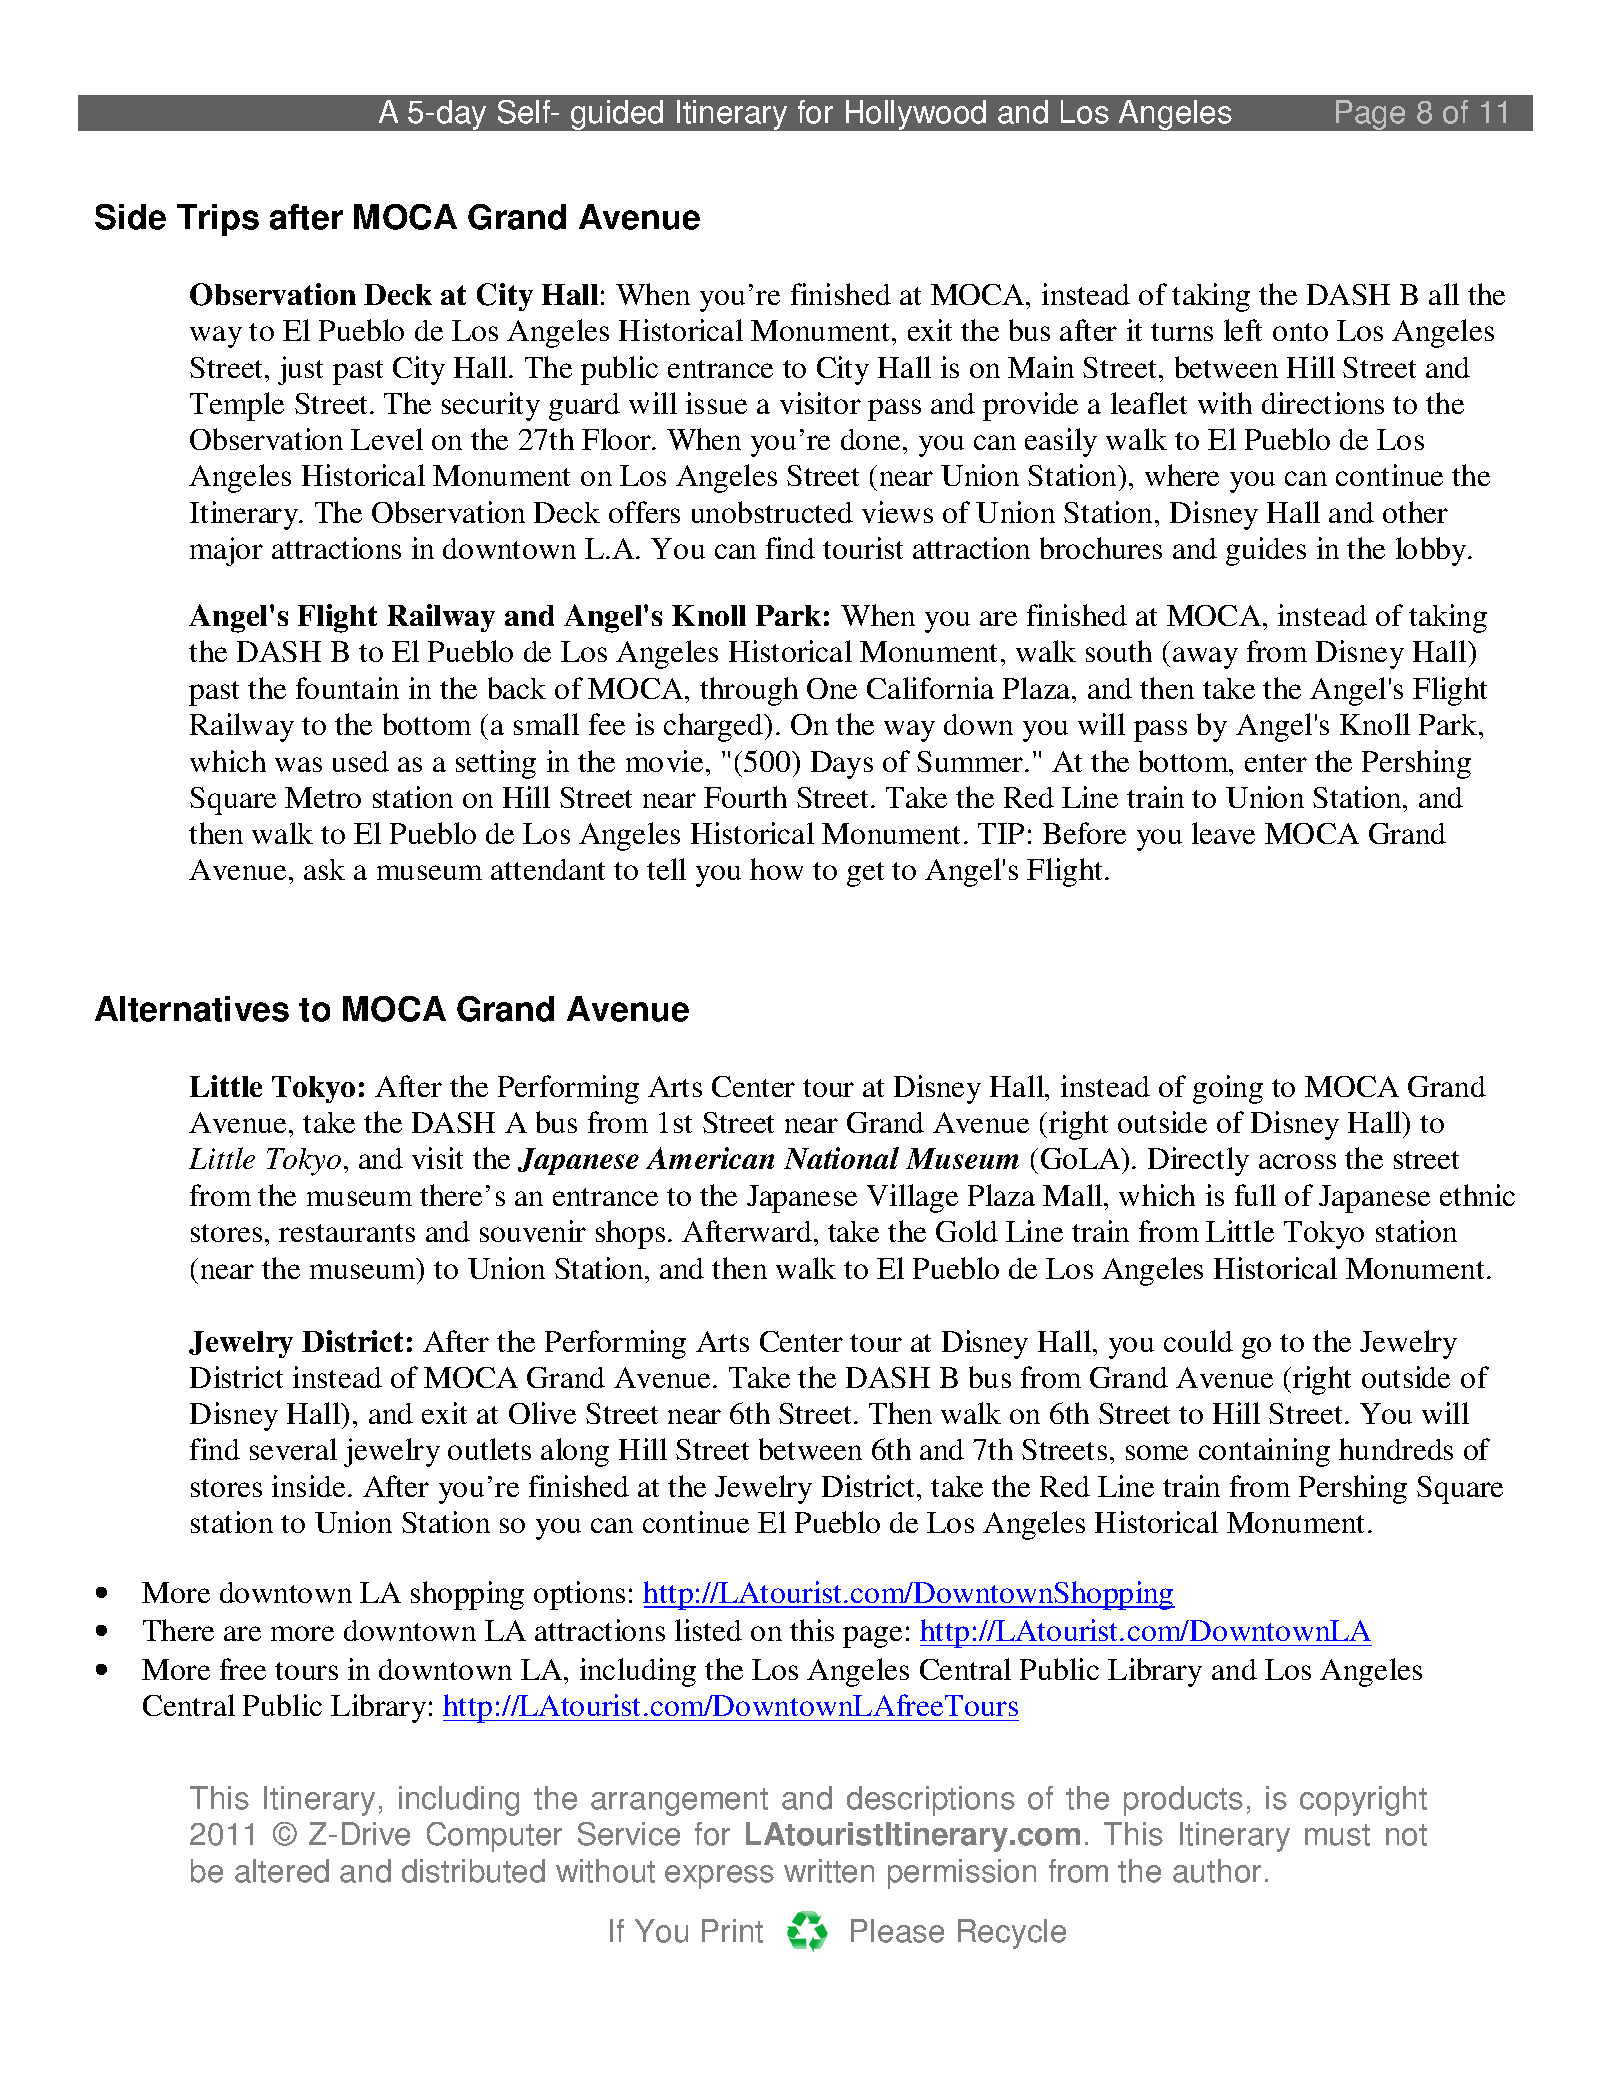  Describe the element at coordinates (829, 1871) in the screenshot. I see `written` at that location.
